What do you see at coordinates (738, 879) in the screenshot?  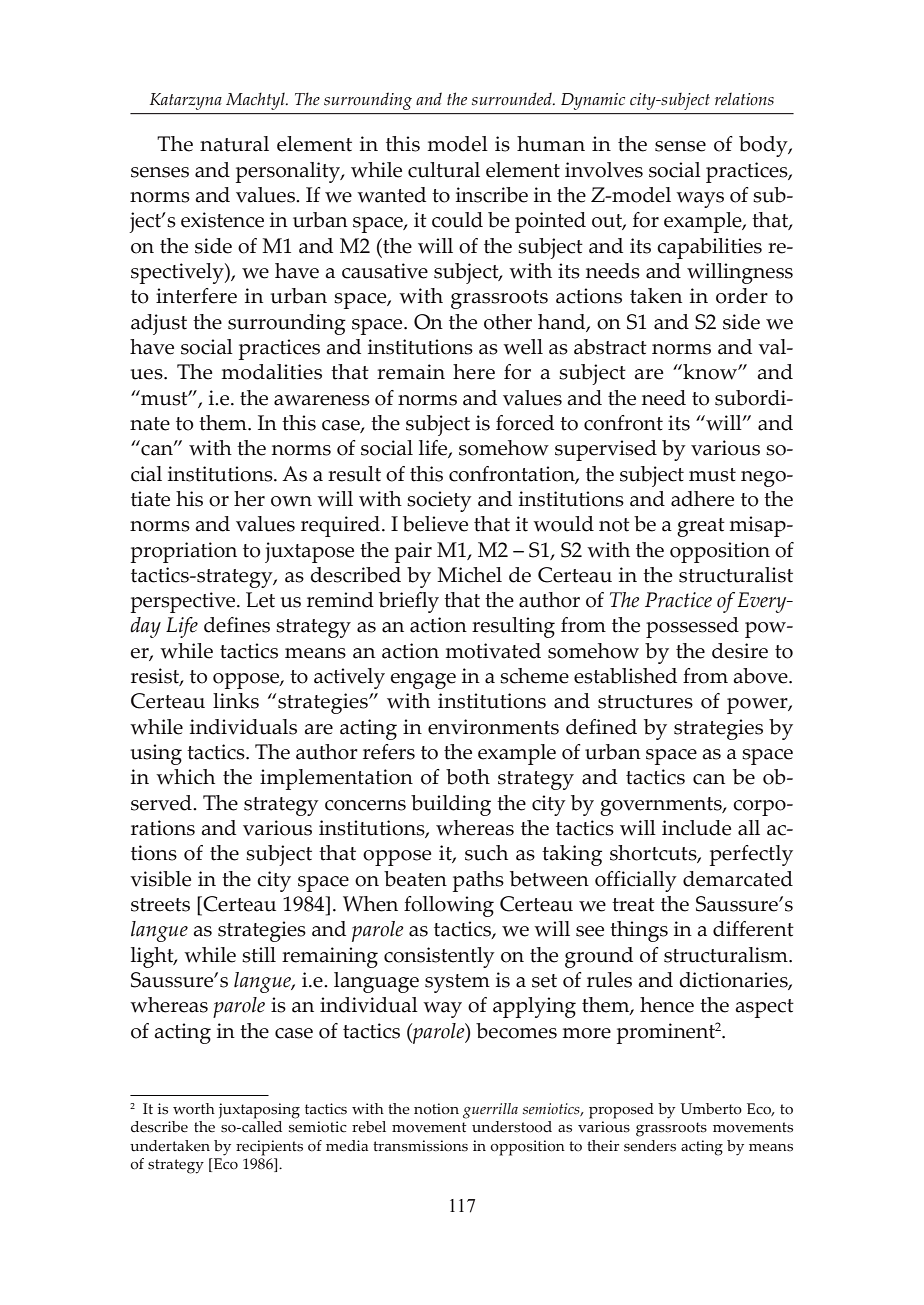 I see `demarcated` at bounding box center [738, 879].
